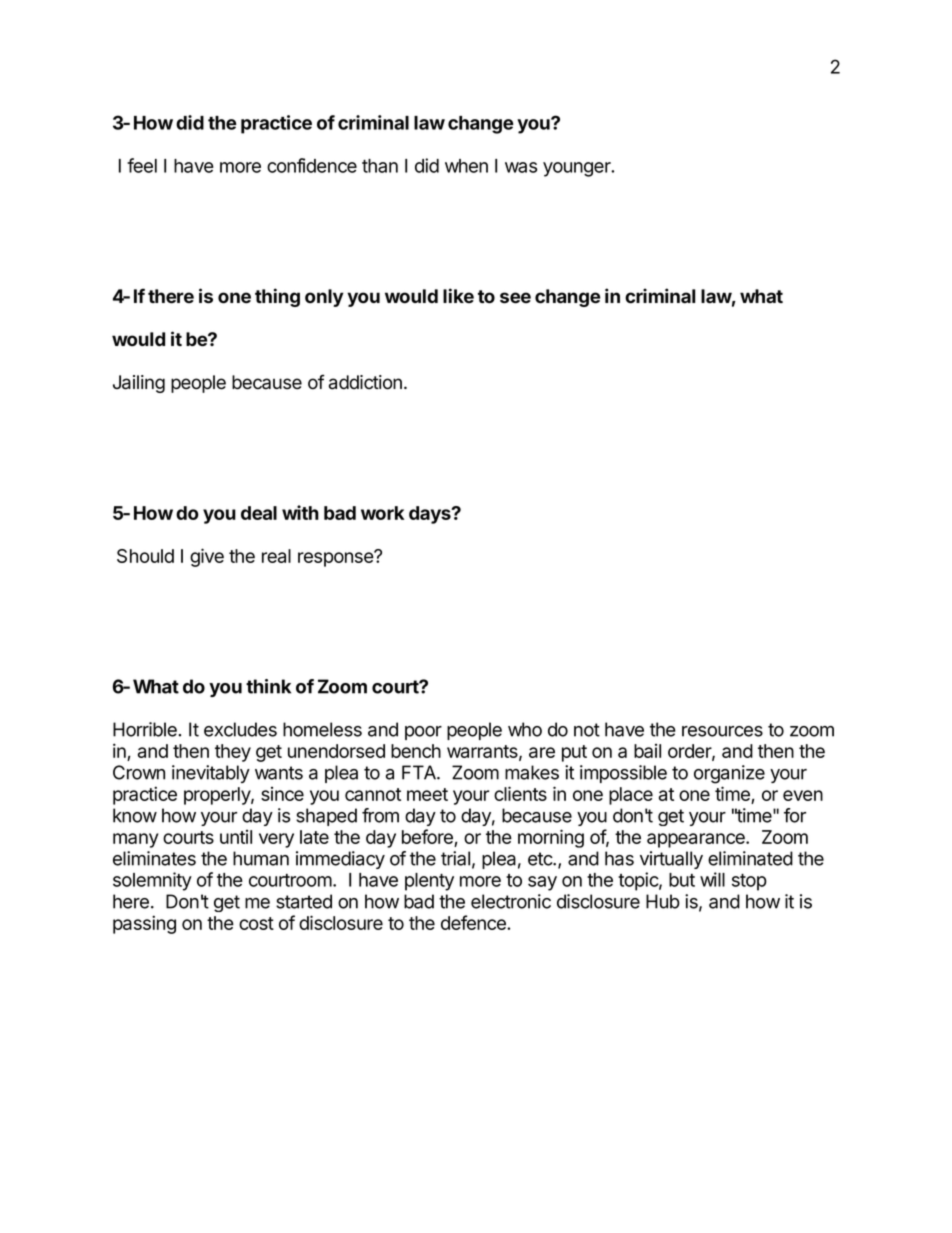 The width and height of the document is (952, 1233). I want to click on days, so click(431, 515).
